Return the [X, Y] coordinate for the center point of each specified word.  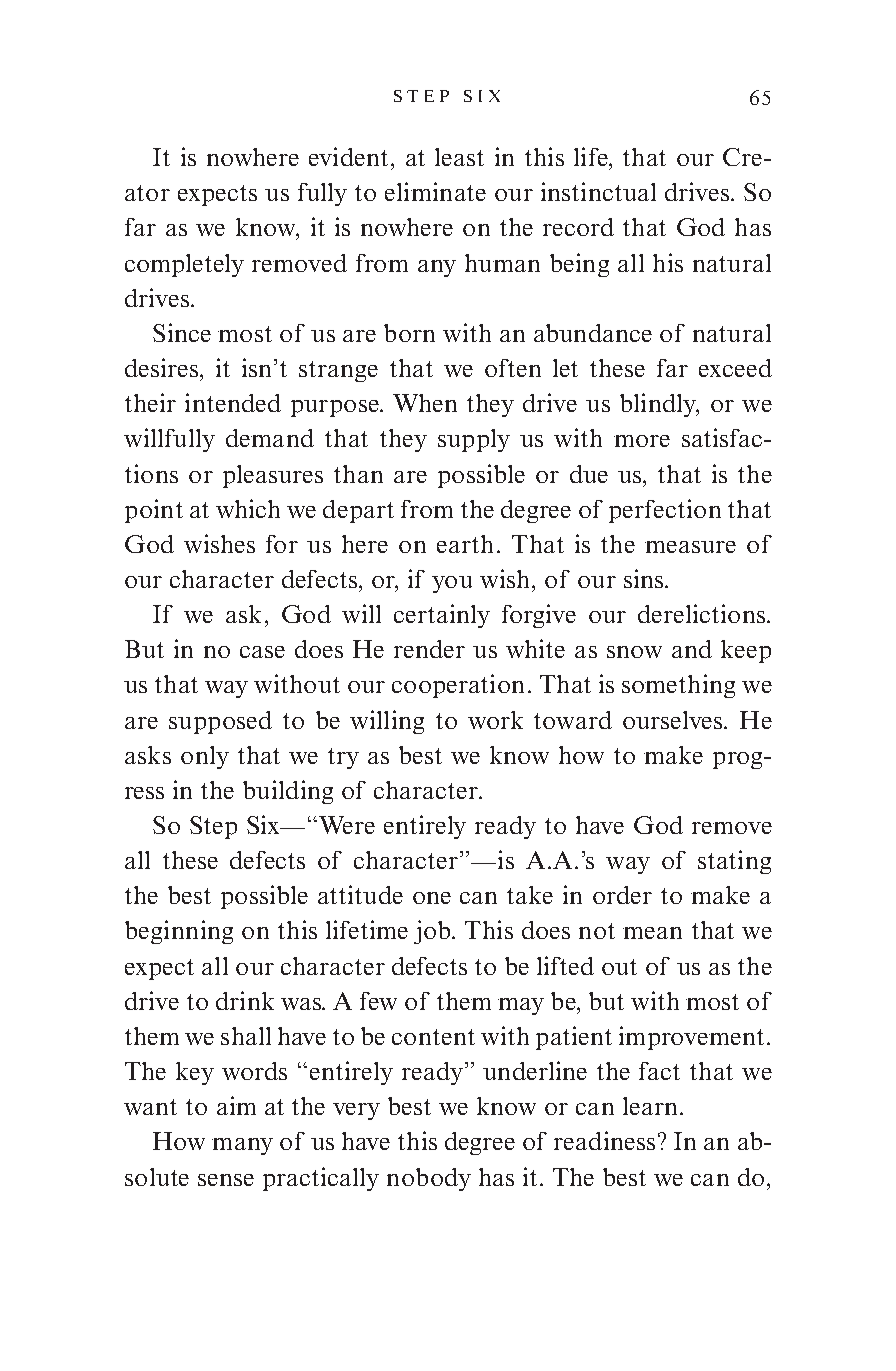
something [678, 686]
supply [474, 440]
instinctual [598, 191]
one [432, 898]
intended [233, 402]
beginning [179, 932]
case [262, 652]
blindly [659, 405]
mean [652, 933]
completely [184, 265]
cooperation [458, 686]
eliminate [435, 191]
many [242, 1146]
